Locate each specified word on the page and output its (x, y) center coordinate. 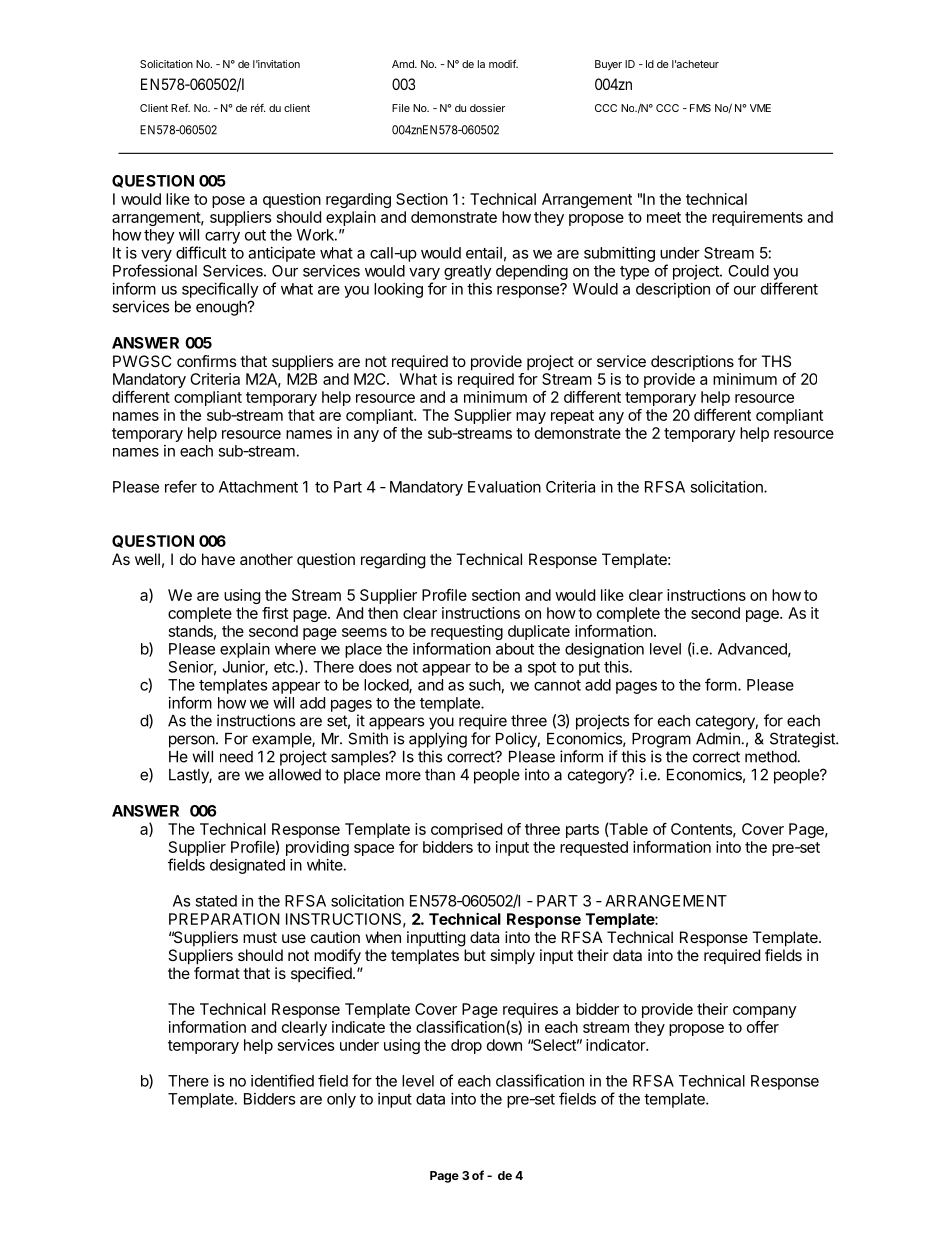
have (218, 559)
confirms (207, 361)
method (771, 757)
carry (222, 238)
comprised (466, 830)
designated (247, 866)
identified (282, 1080)
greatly (468, 272)
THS (776, 361)
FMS (700, 108)
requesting (466, 634)
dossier (487, 108)
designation (604, 650)
